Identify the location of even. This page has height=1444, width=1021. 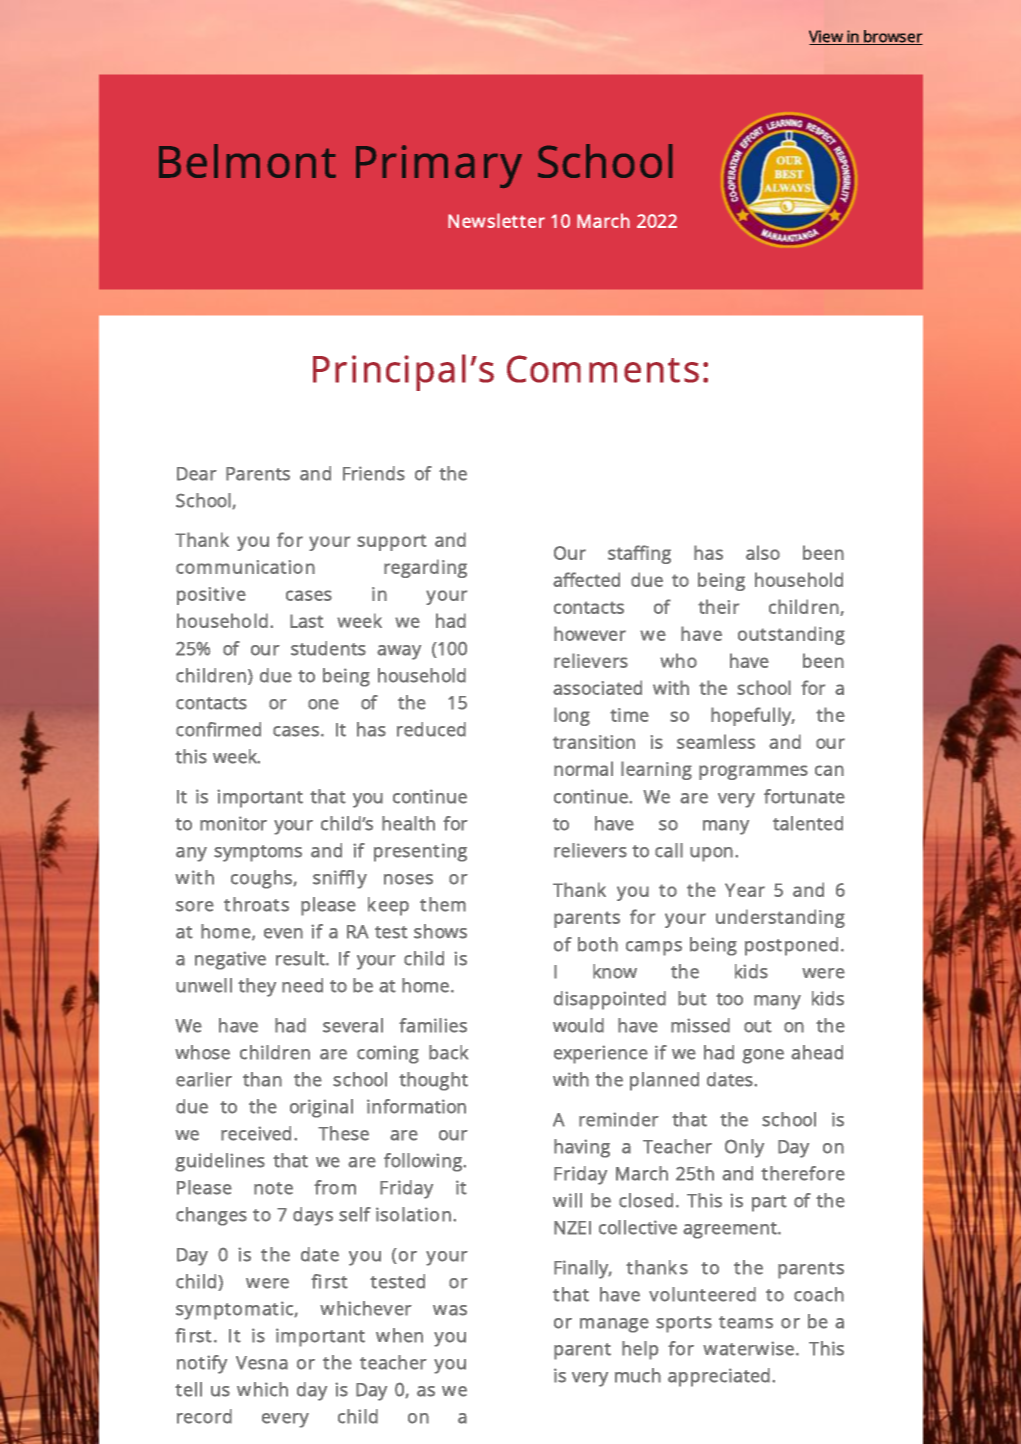
(283, 933).
